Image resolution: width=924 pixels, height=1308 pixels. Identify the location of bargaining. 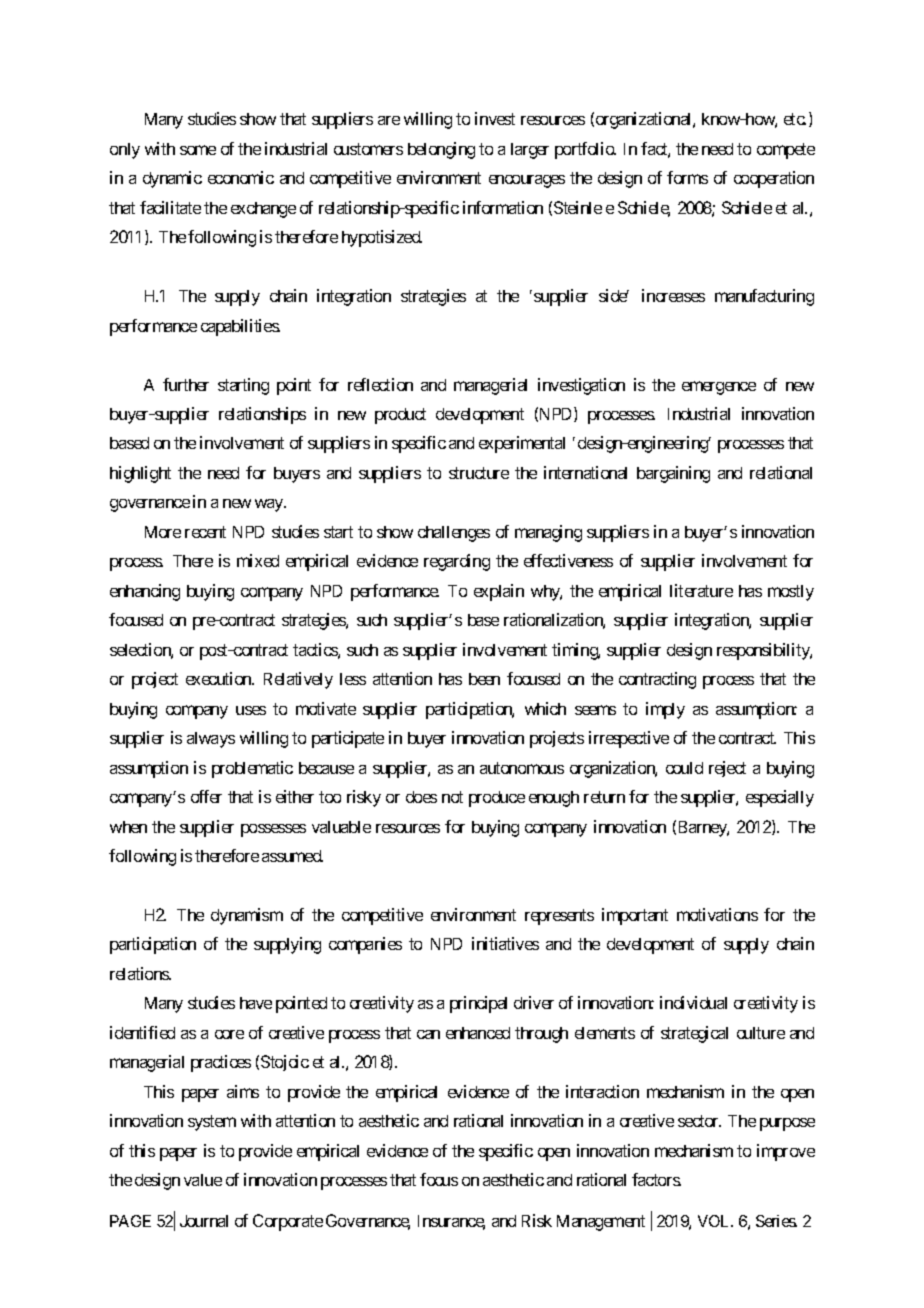
(673, 474).
